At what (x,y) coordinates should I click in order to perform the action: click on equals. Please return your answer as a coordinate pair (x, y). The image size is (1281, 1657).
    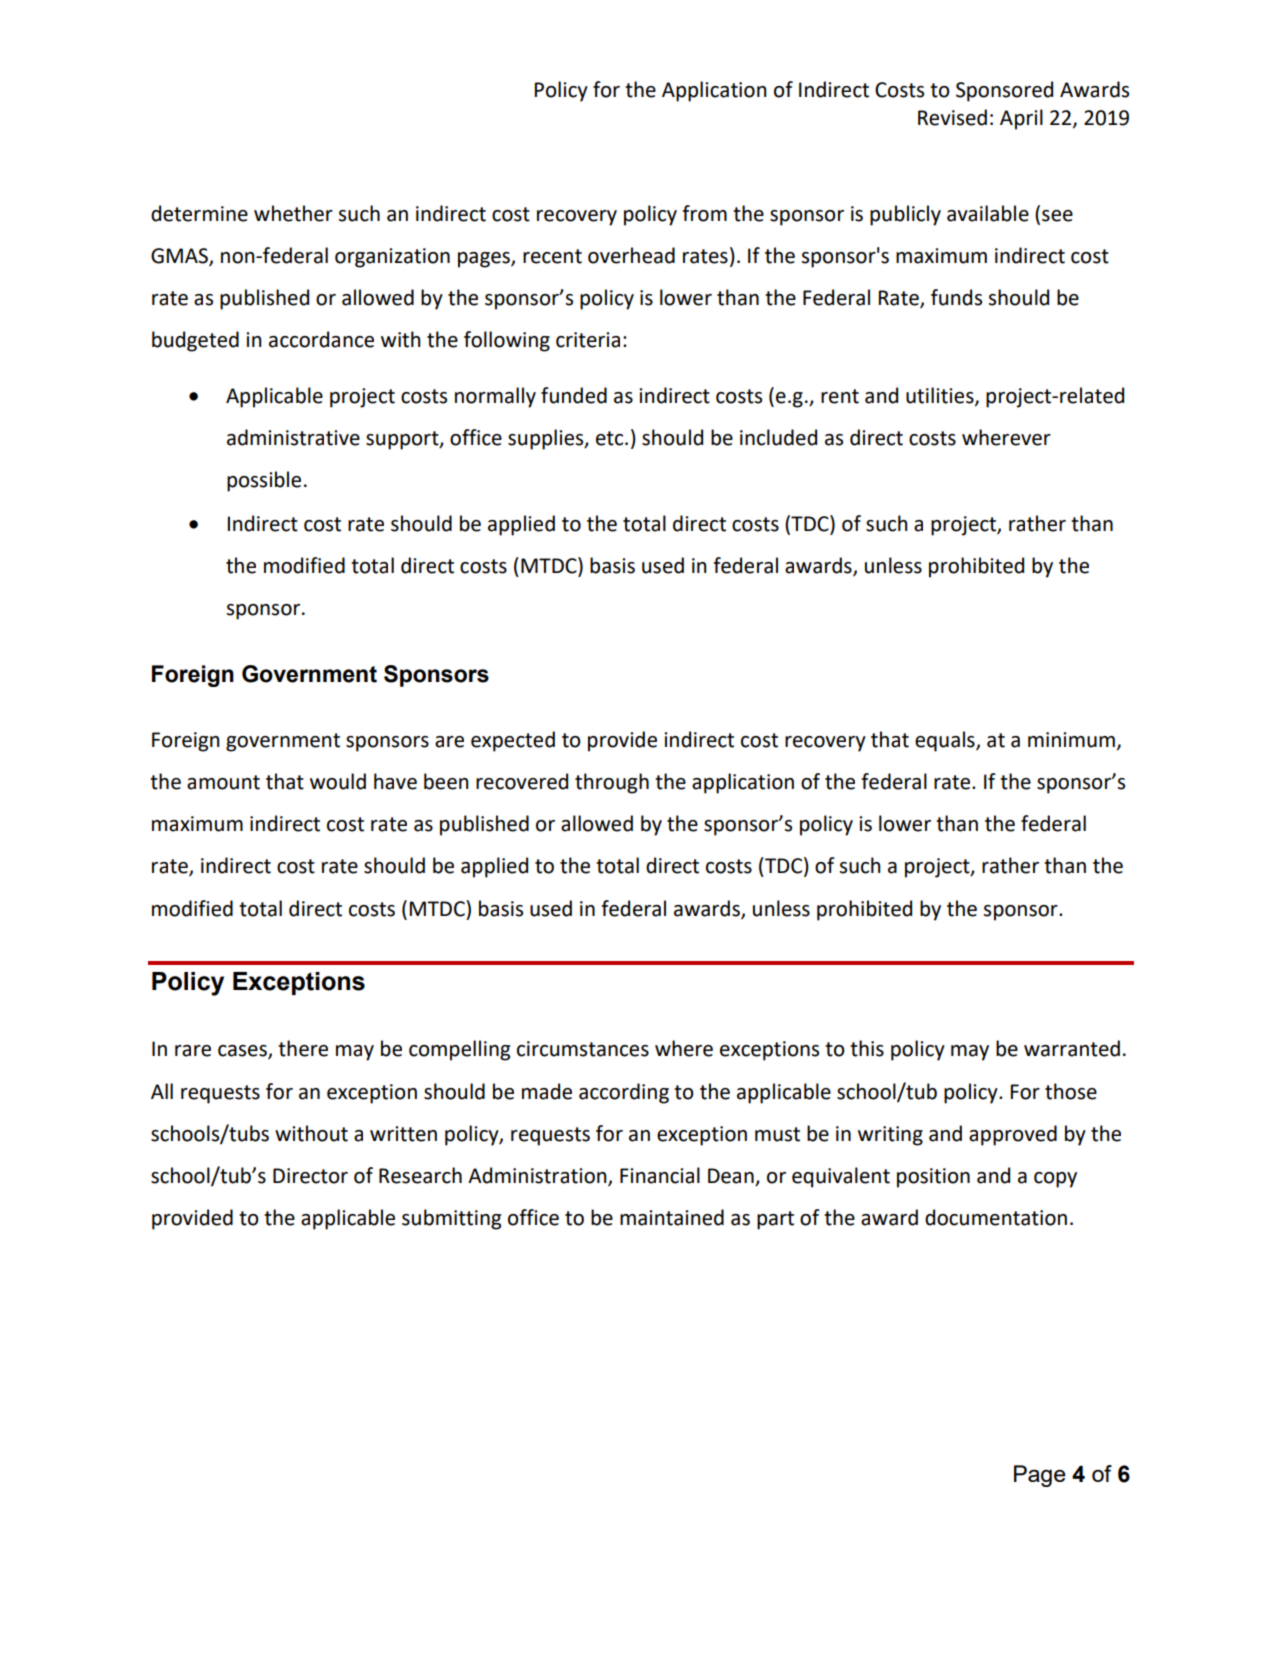
    Looking at the image, I should click on (946, 741).
